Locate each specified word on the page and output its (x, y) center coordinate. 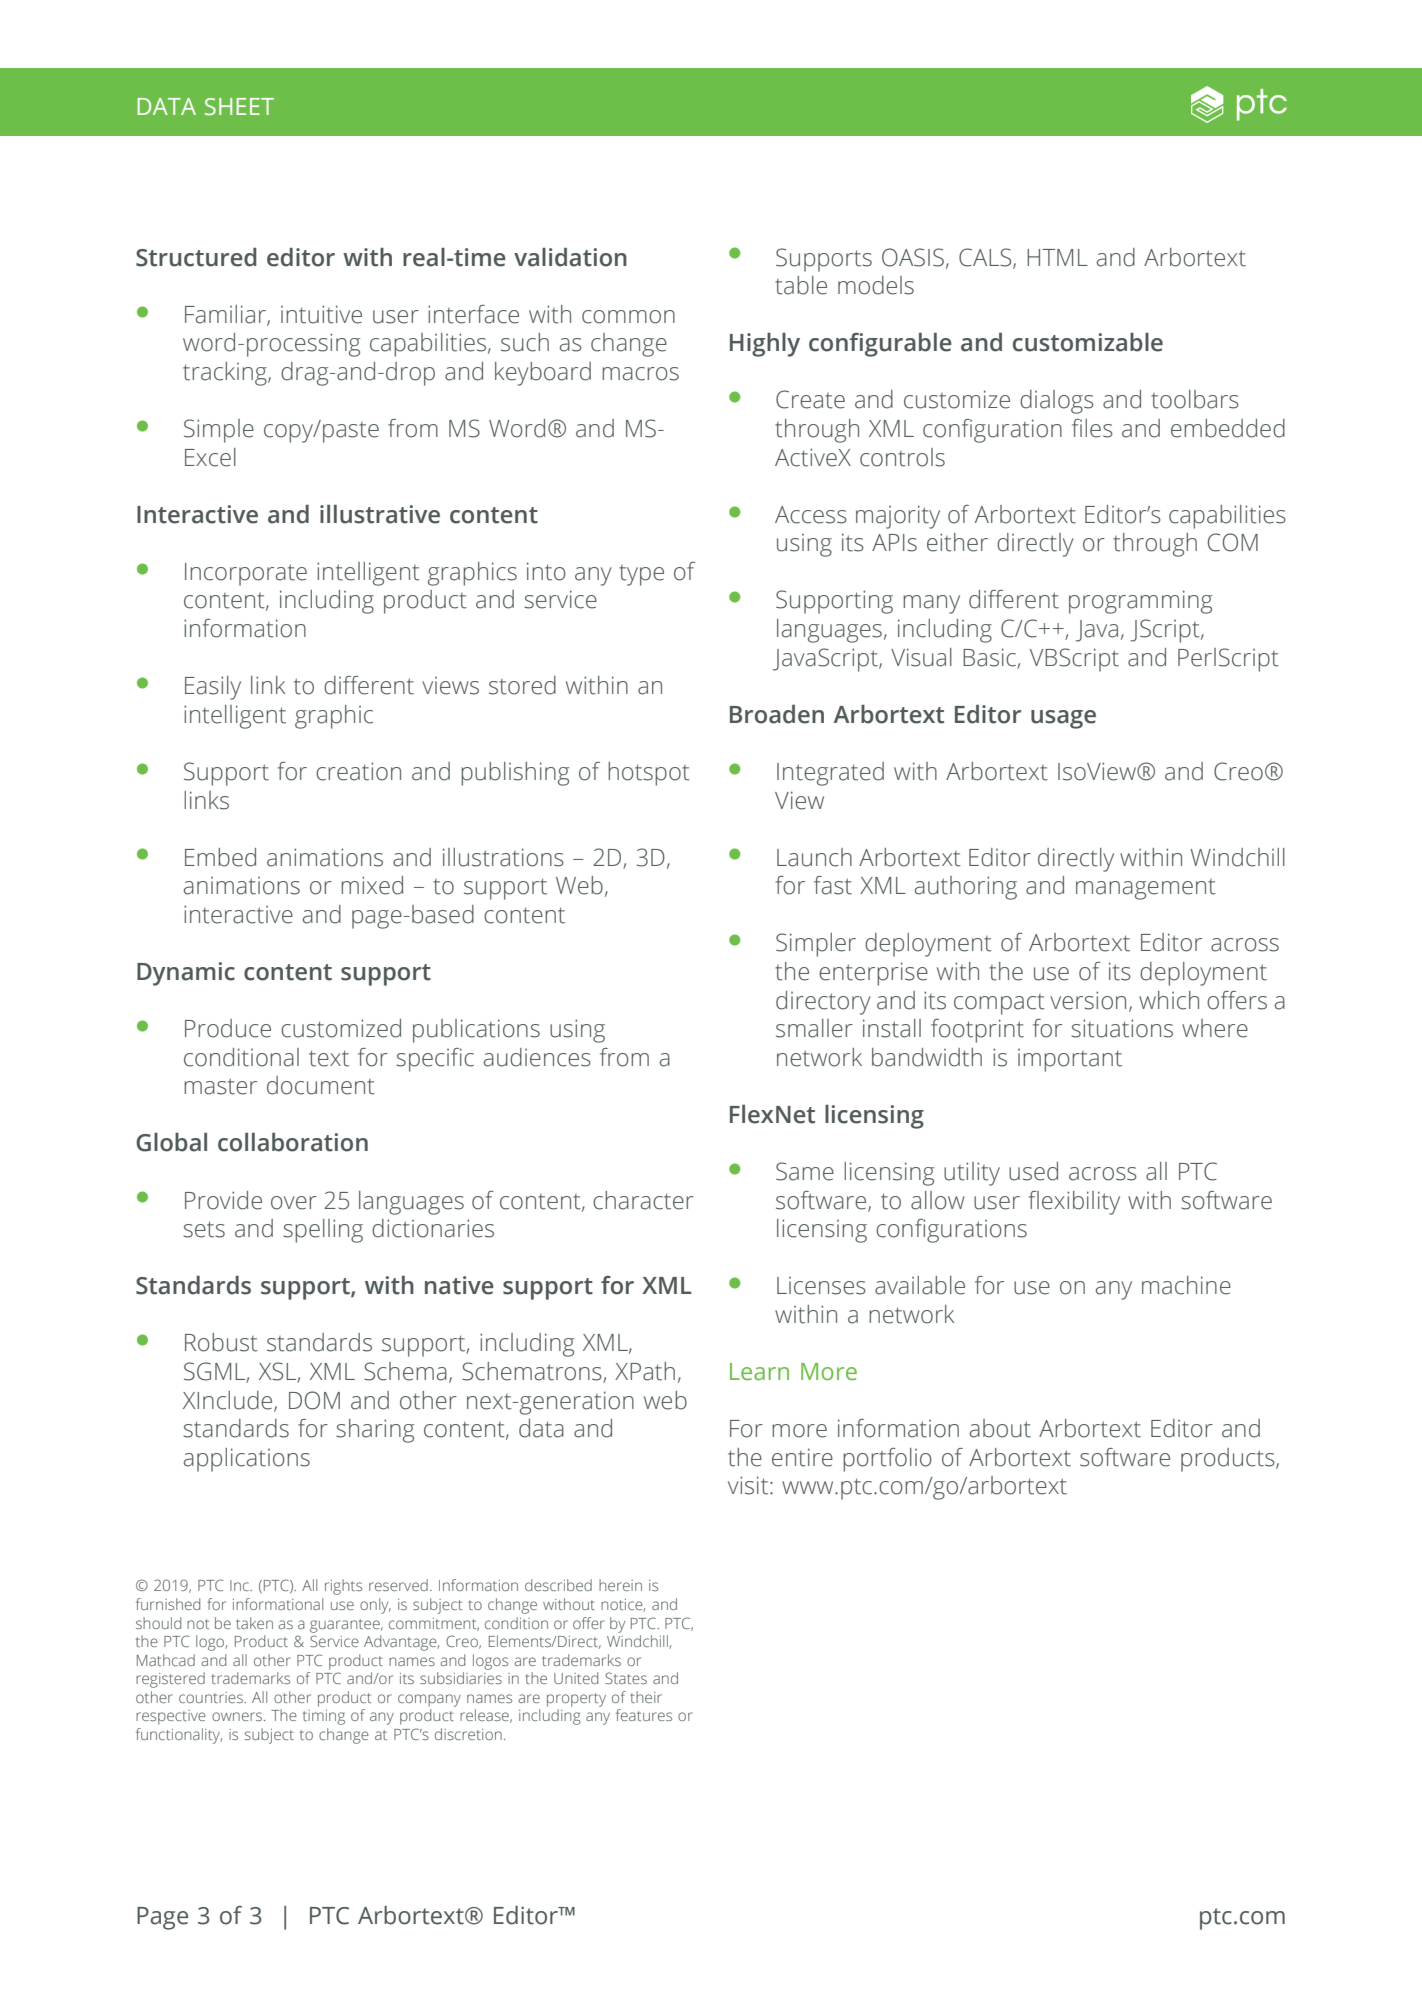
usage (1063, 719)
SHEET (239, 107)
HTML (1057, 257)
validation (570, 257)
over (294, 1203)
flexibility (1074, 1203)
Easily (213, 688)
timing (324, 1717)
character (643, 1200)
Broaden (777, 714)
